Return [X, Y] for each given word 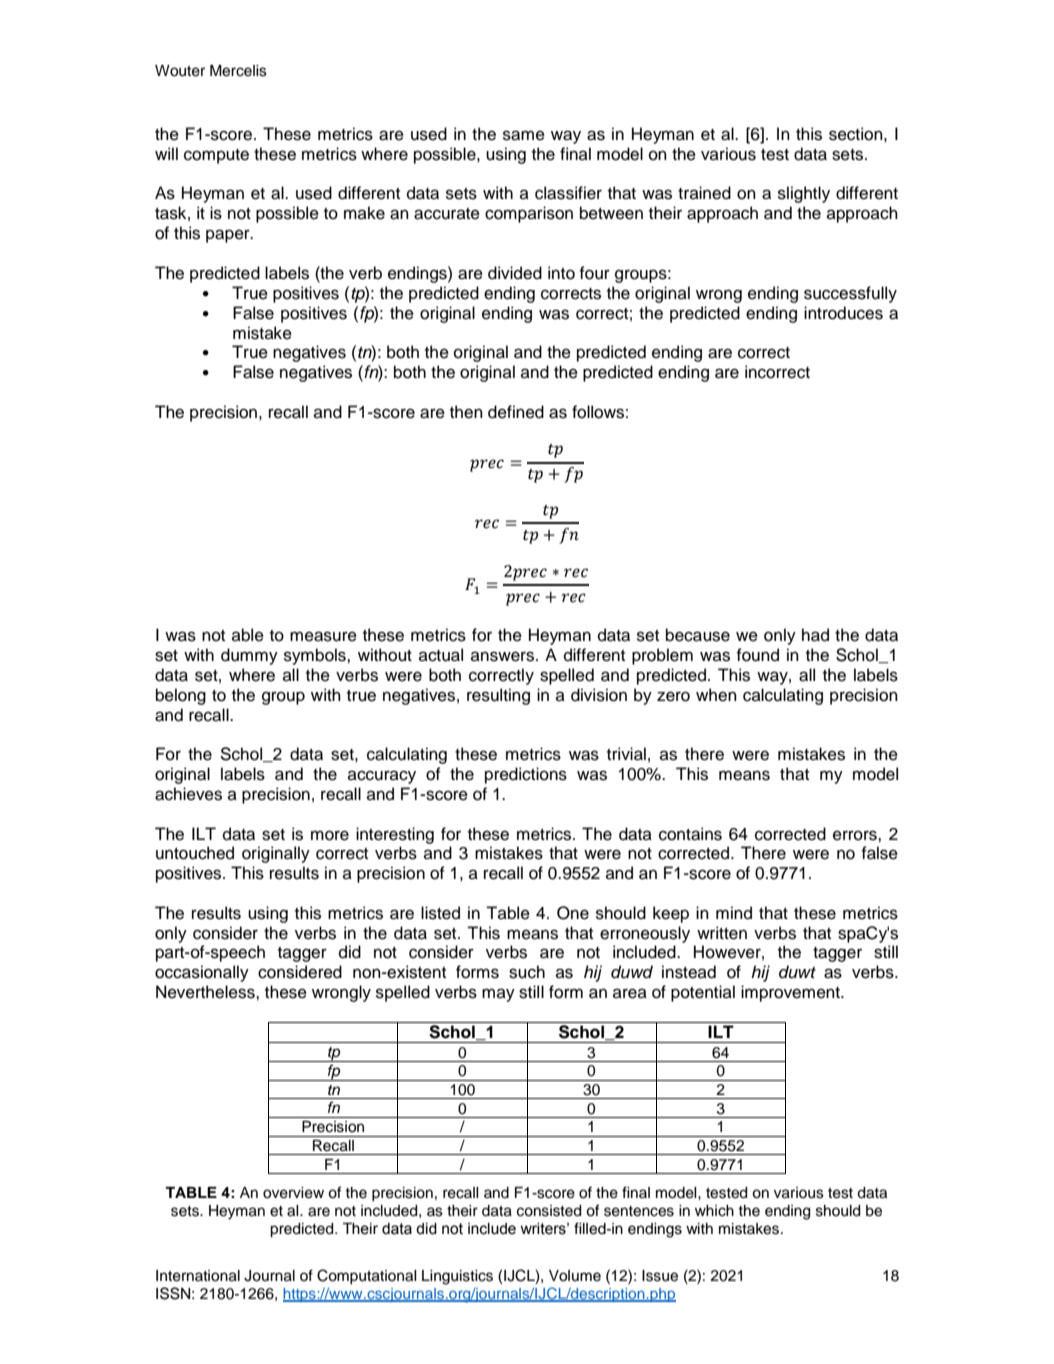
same [524, 135]
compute [216, 156]
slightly [804, 194]
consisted [549, 1211]
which [714, 1211]
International [198, 1276]
